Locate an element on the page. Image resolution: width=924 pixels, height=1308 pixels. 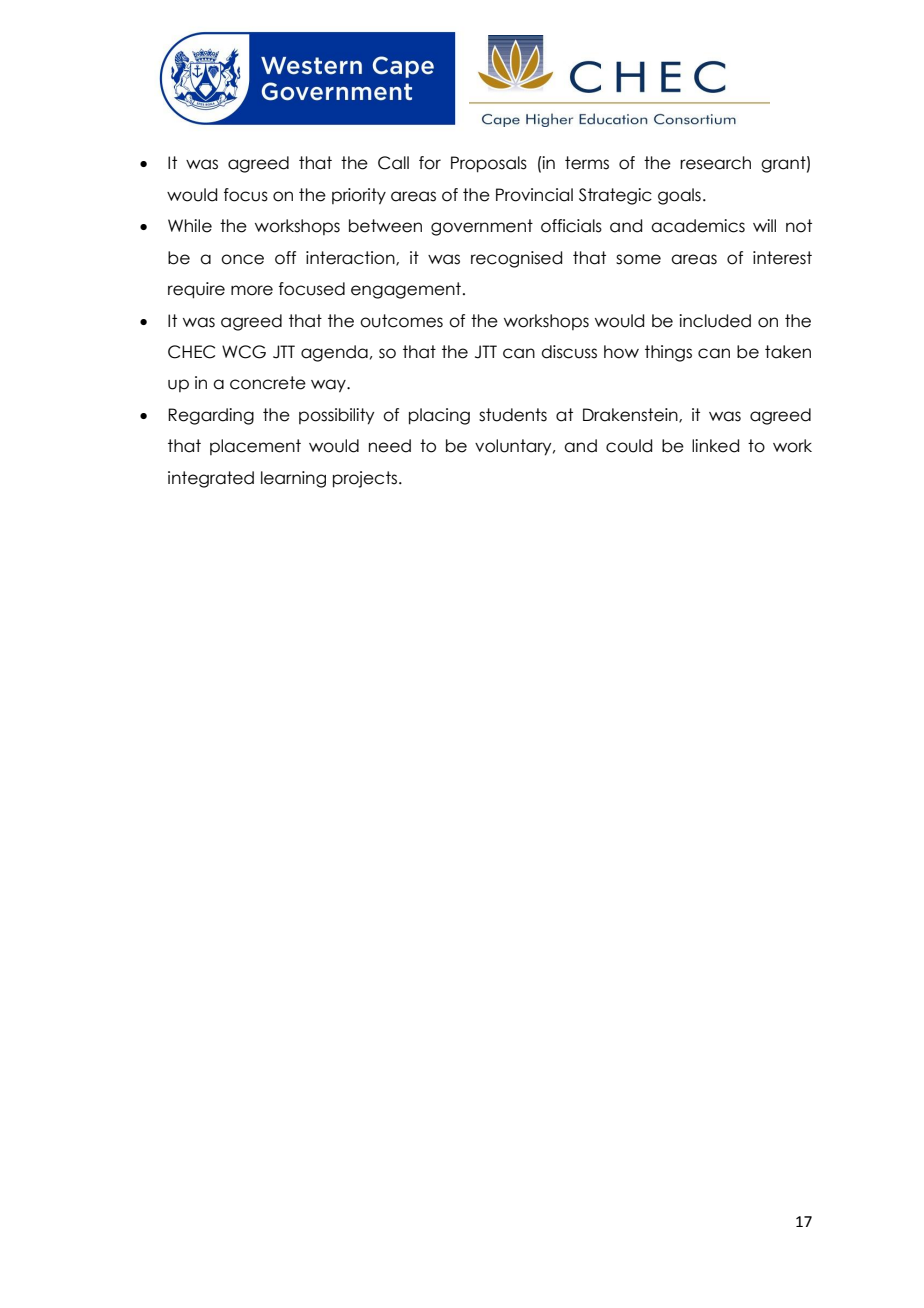
Proposals is located at coordinates (489, 164).
